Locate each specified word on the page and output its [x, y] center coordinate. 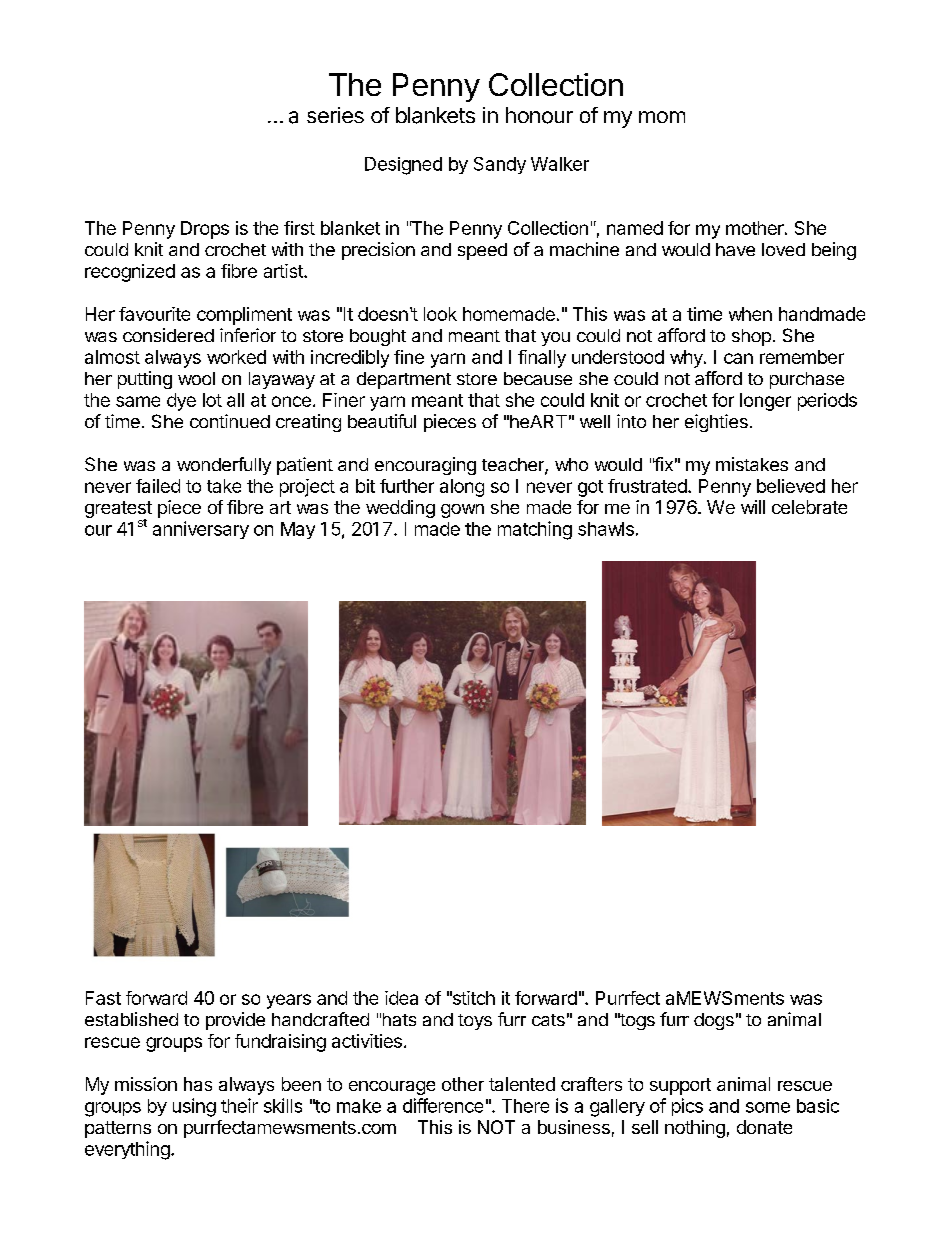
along [462, 488]
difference [443, 1105]
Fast [103, 998]
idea [401, 998]
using [194, 1107]
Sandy [500, 165]
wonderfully [224, 466]
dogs [714, 1021]
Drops [205, 230]
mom [662, 117]
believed [791, 486]
